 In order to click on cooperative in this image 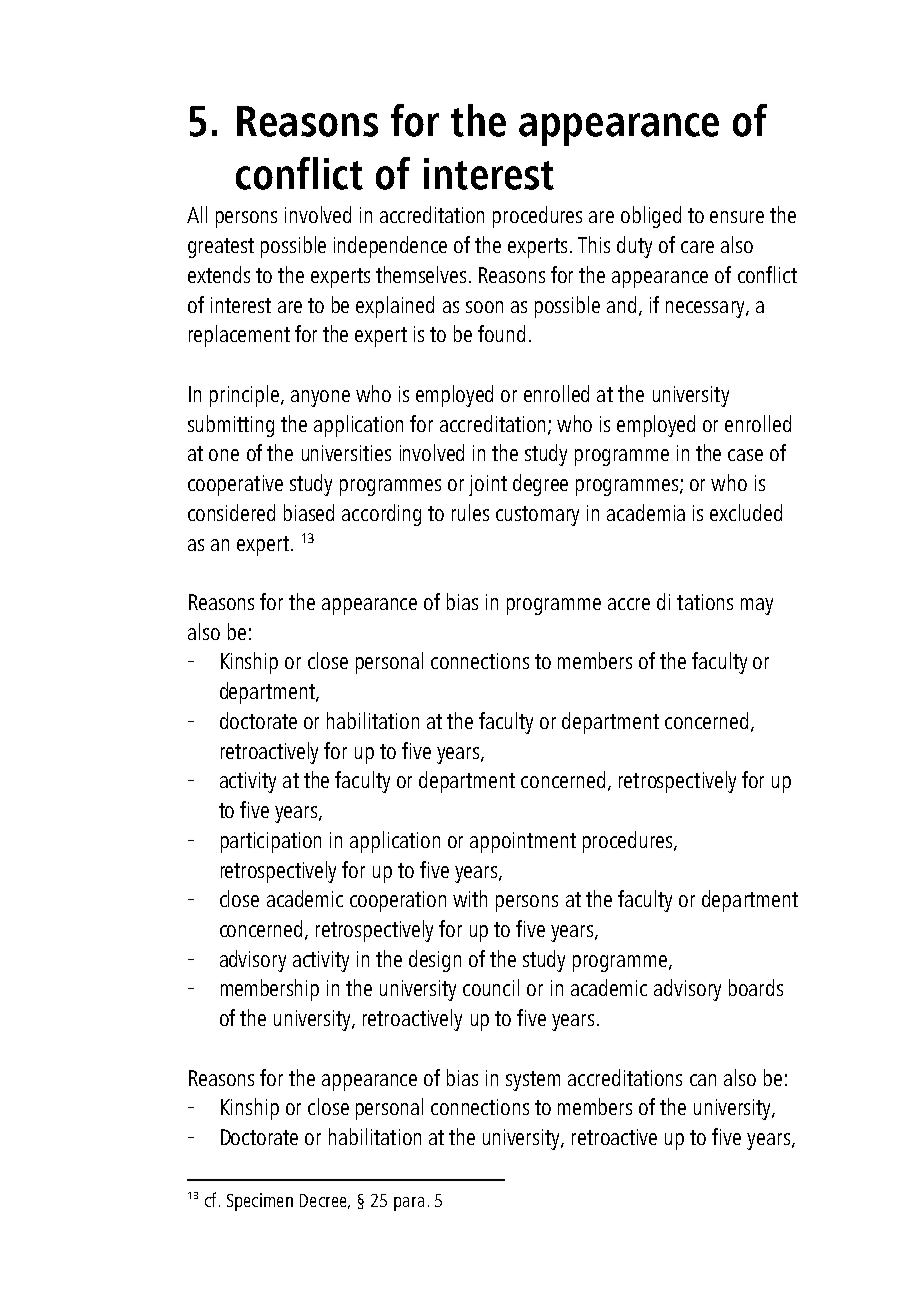, I will do `click(235, 485)`.
